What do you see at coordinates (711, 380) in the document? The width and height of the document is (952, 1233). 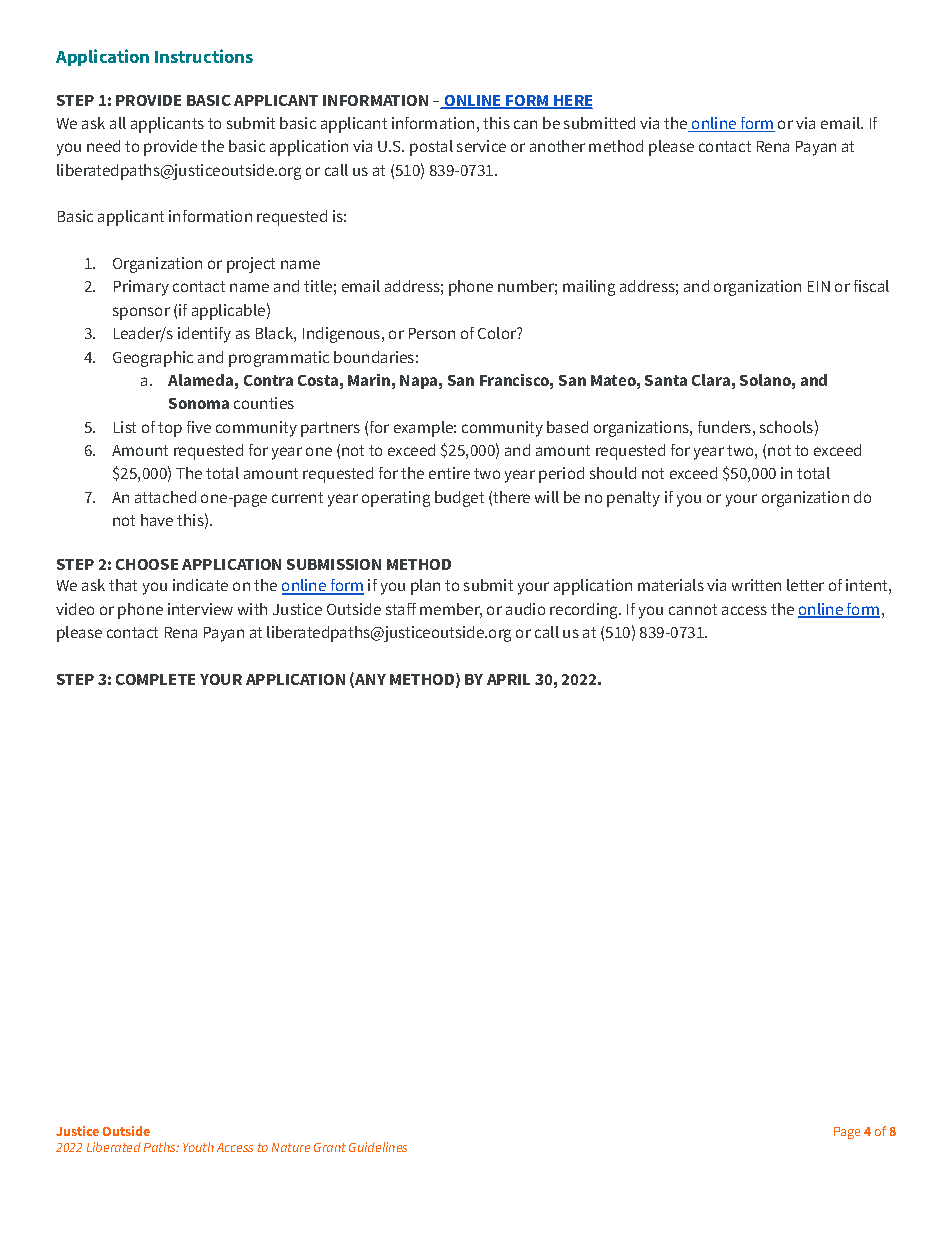 I see `Clara` at bounding box center [711, 380].
